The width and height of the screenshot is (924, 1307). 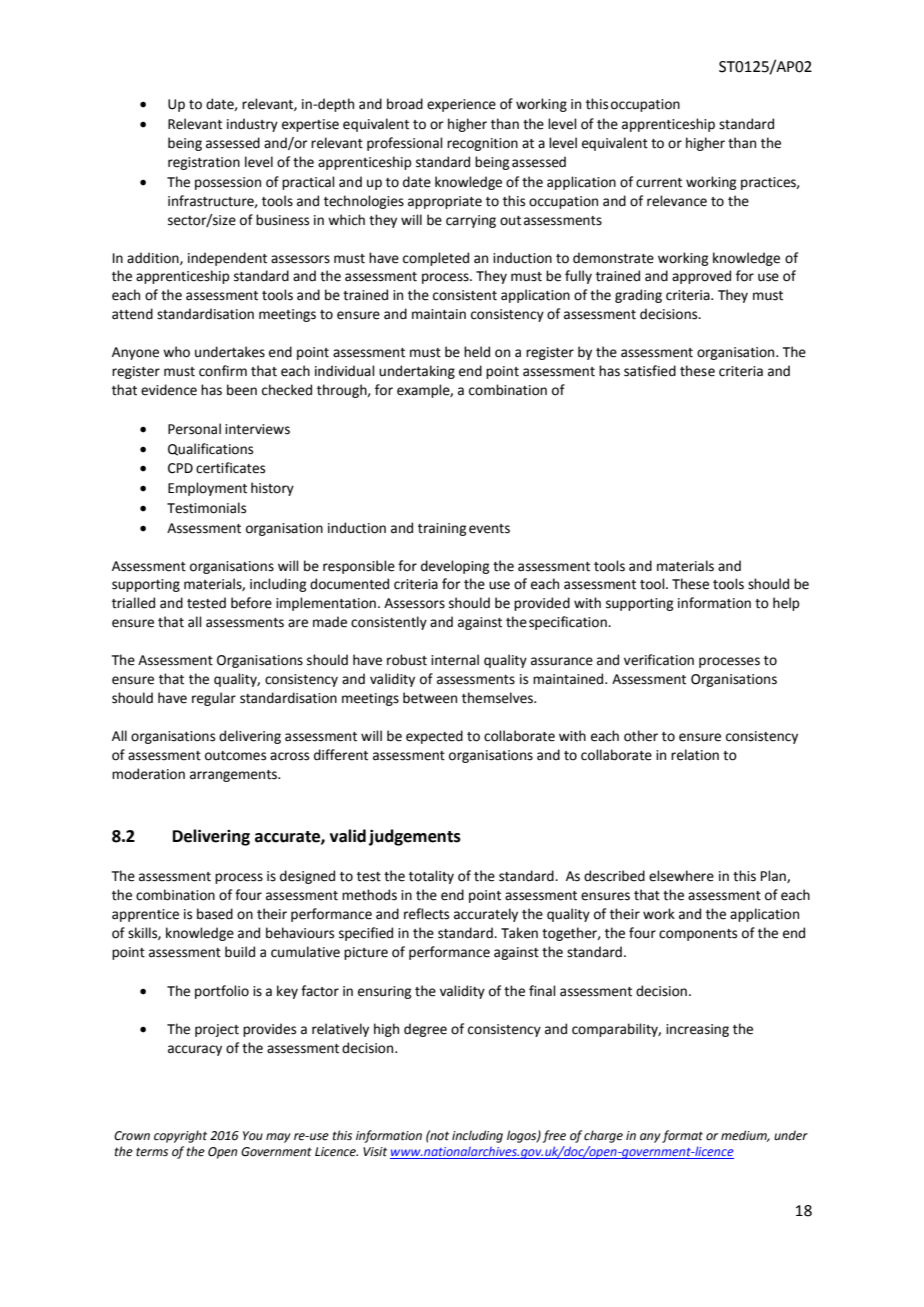 I want to click on verification, so click(x=659, y=660).
